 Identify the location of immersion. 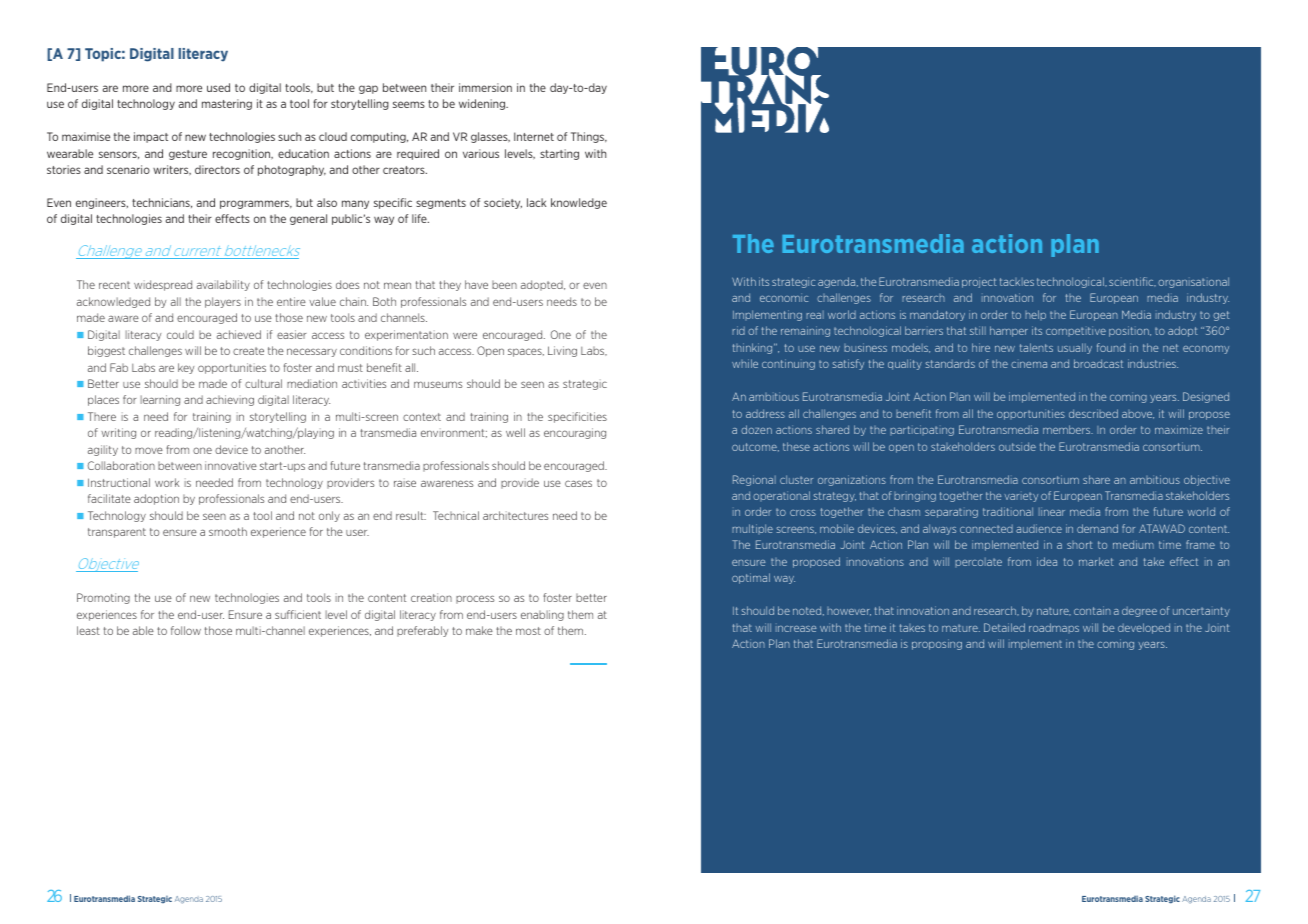
(485, 87).
